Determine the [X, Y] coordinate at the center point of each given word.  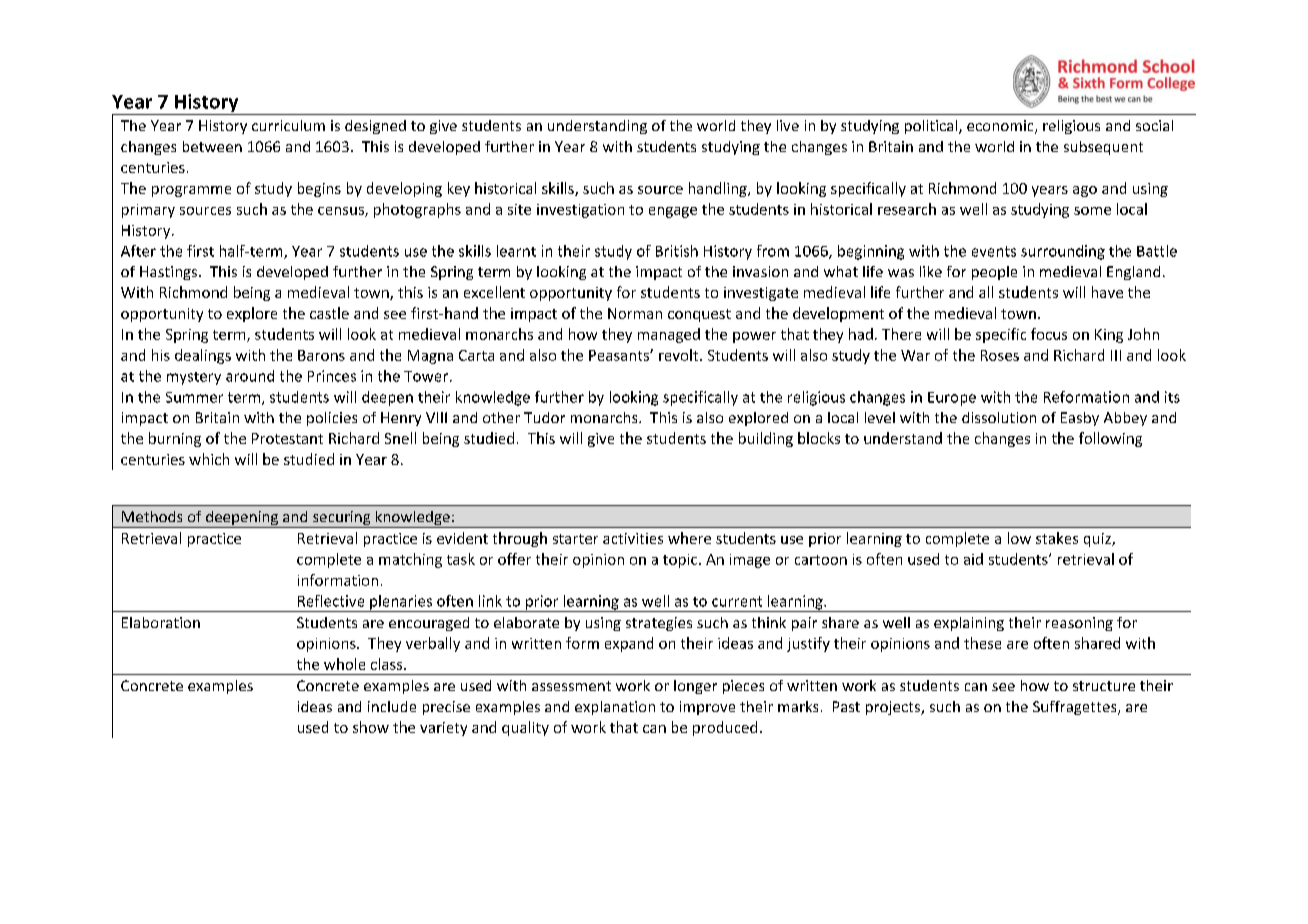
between [212, 146]
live [788, 125]
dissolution [999, 417]
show [371, 727]
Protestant [287, 438]
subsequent [1103, 148]
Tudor [544, 417]
